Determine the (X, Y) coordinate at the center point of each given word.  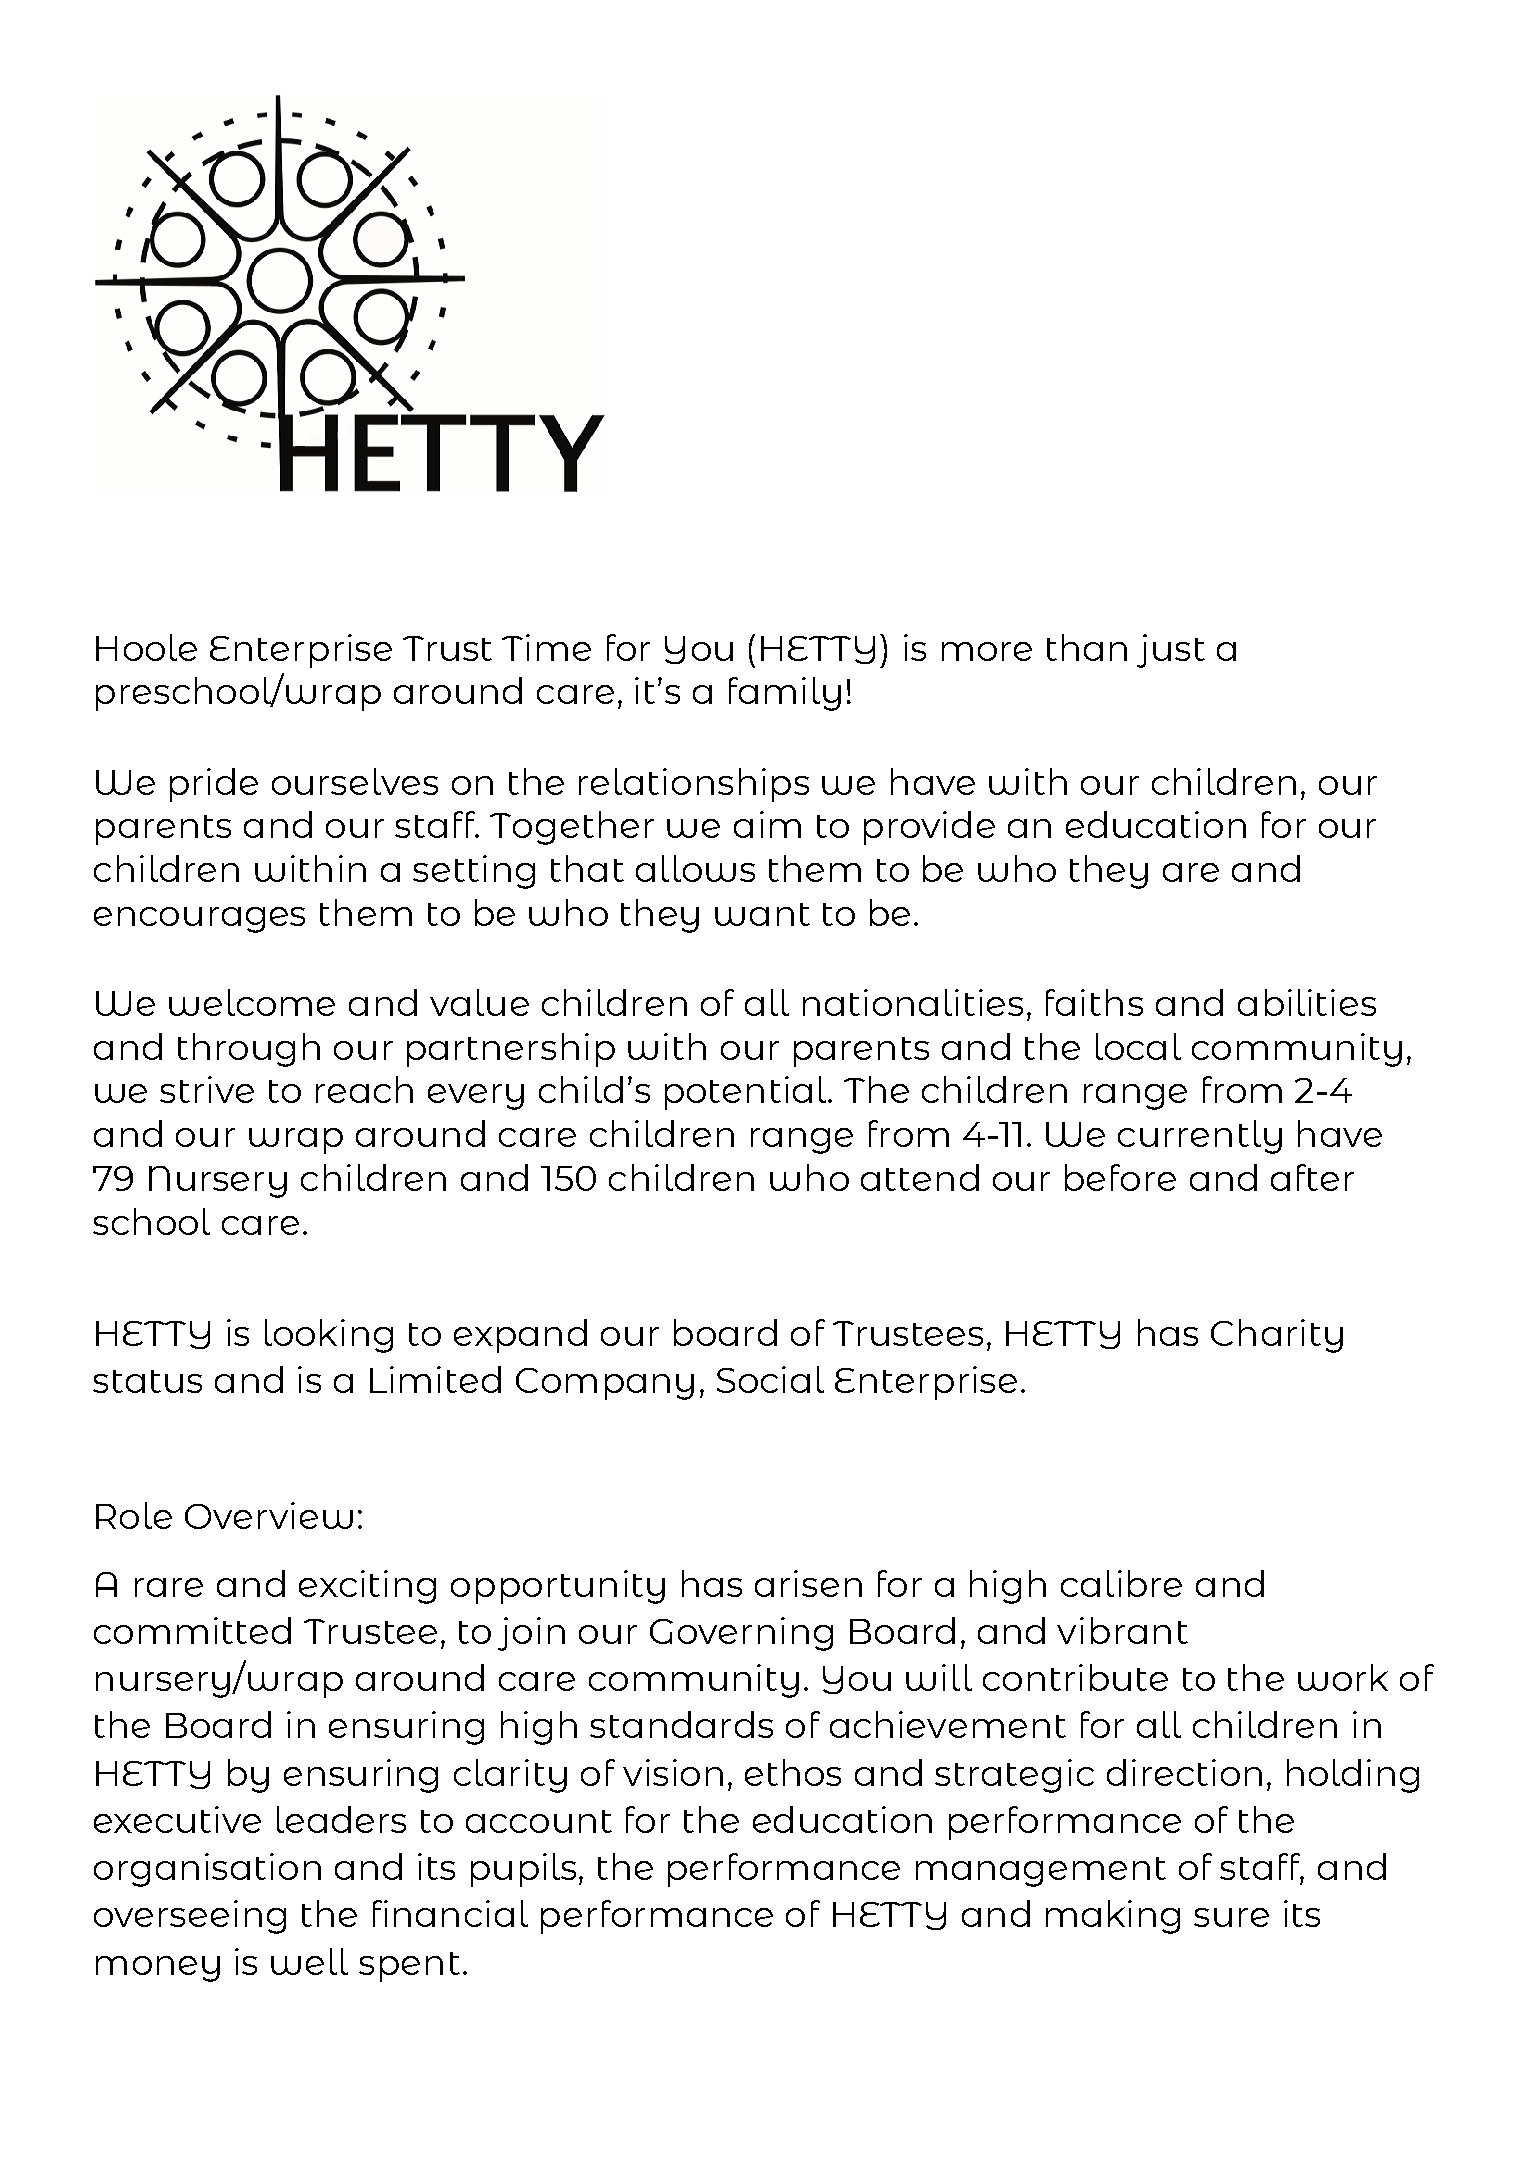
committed (192, 1630)
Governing (741, 1634)
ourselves (355, 781)
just (1171, 651)
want (762, 914)
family (785, 694)
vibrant (1122, 1630)
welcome (252, 1002)
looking (329, 1336)
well (309, 1961)
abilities (1307, 1002)
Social (770, 1379)
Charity (1277, 1336)
